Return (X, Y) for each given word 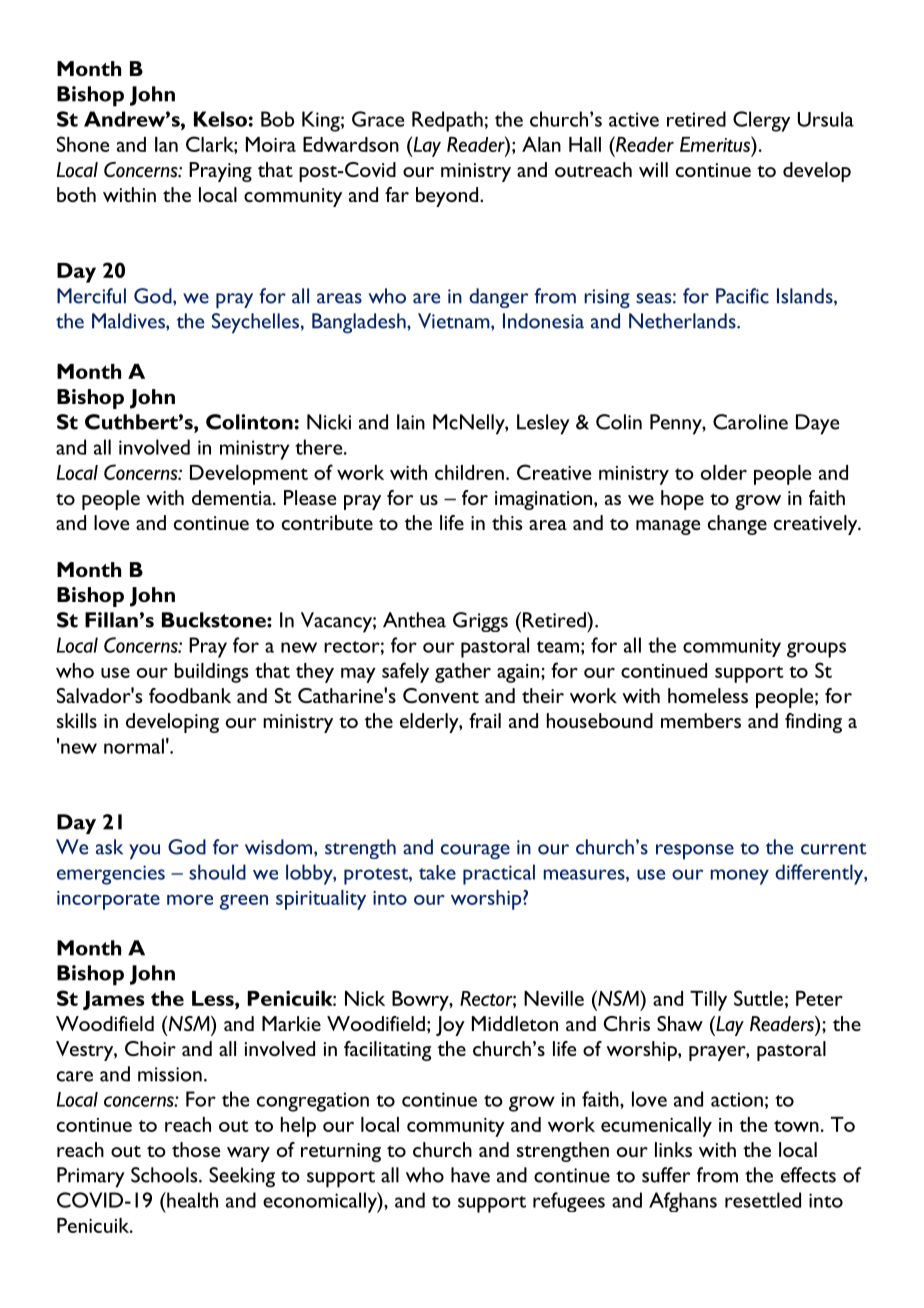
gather (463, 673)
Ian (166, 144)
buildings (211, 673)
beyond (448, 197)
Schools (165, 1175)
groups (816, 650)
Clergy (761, 121)
